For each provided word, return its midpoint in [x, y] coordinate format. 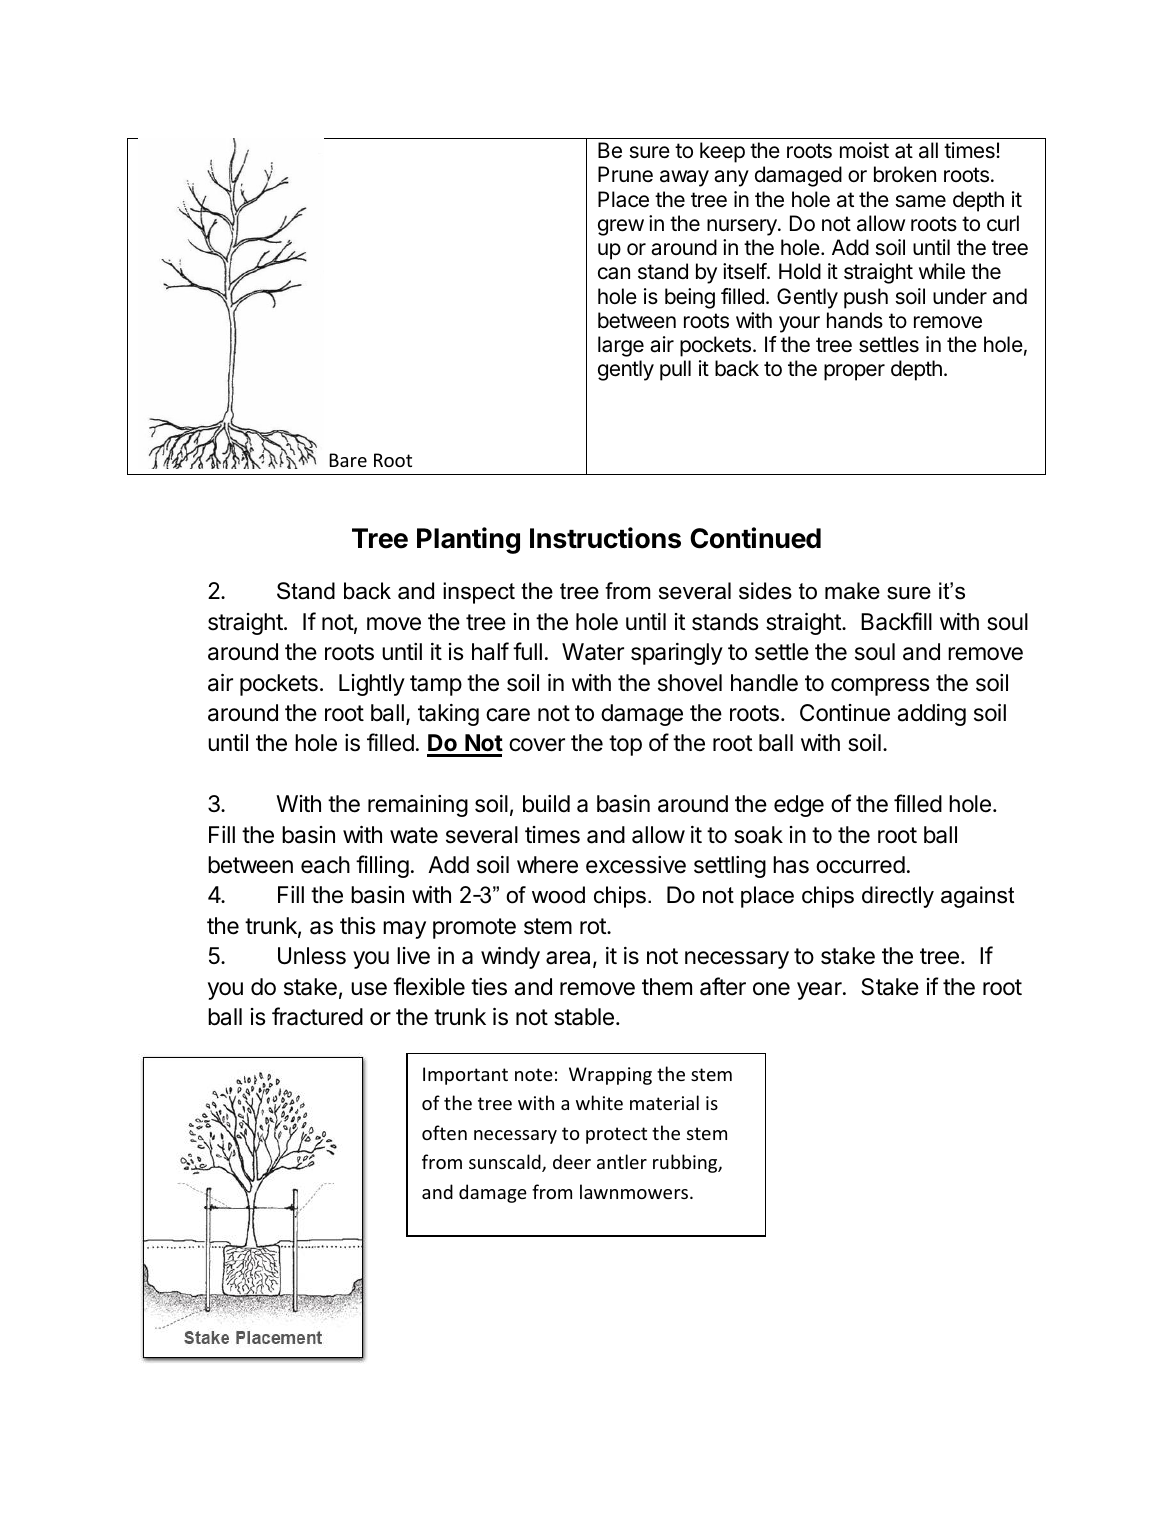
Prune [625, 174]
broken [905, 174]
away [684, 178]
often [444, 1132]
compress [880, 687]
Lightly [372, 685]
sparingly [677, 654]
